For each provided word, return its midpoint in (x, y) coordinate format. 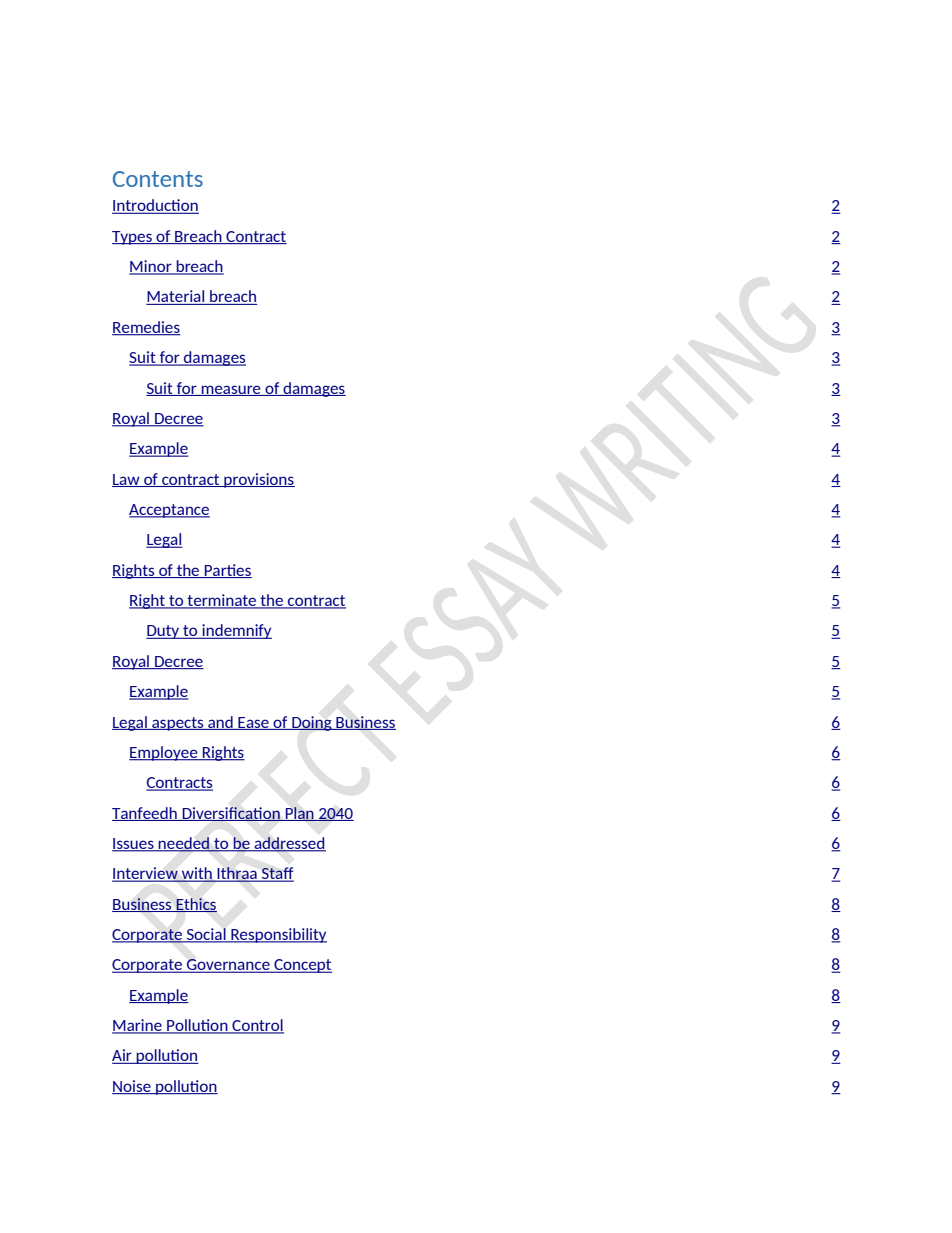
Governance (228, 966)
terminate (222, 601)
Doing (312, 723)
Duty (164, 632)
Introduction (155, 206)
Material (176, 297)
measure (231, 390)
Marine (138, 1026)
